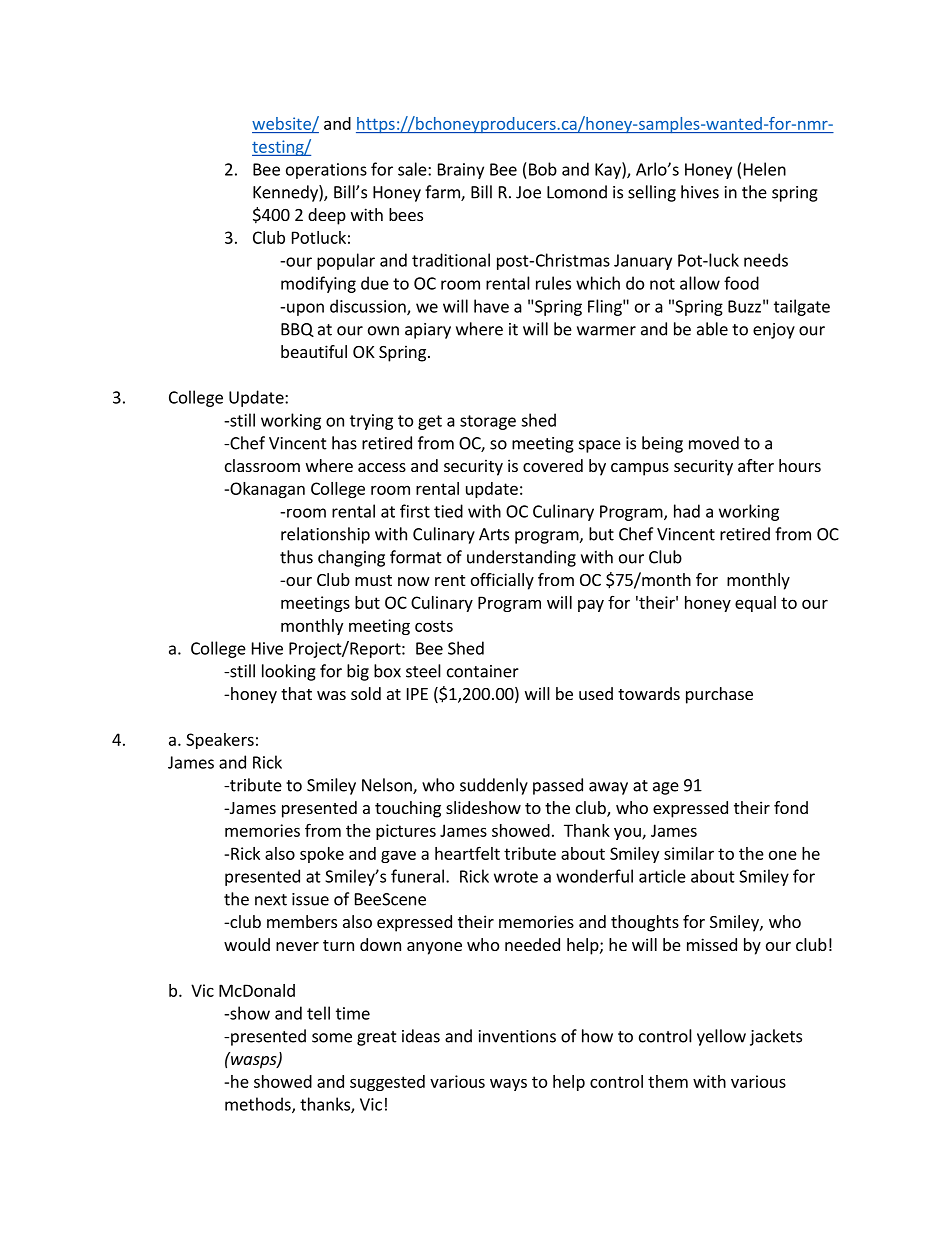 This image has height=1233, width=952. What do you see at coordinates (721, 1037) in the image?
I see `yellow` at bounding box center [721, 1037].
